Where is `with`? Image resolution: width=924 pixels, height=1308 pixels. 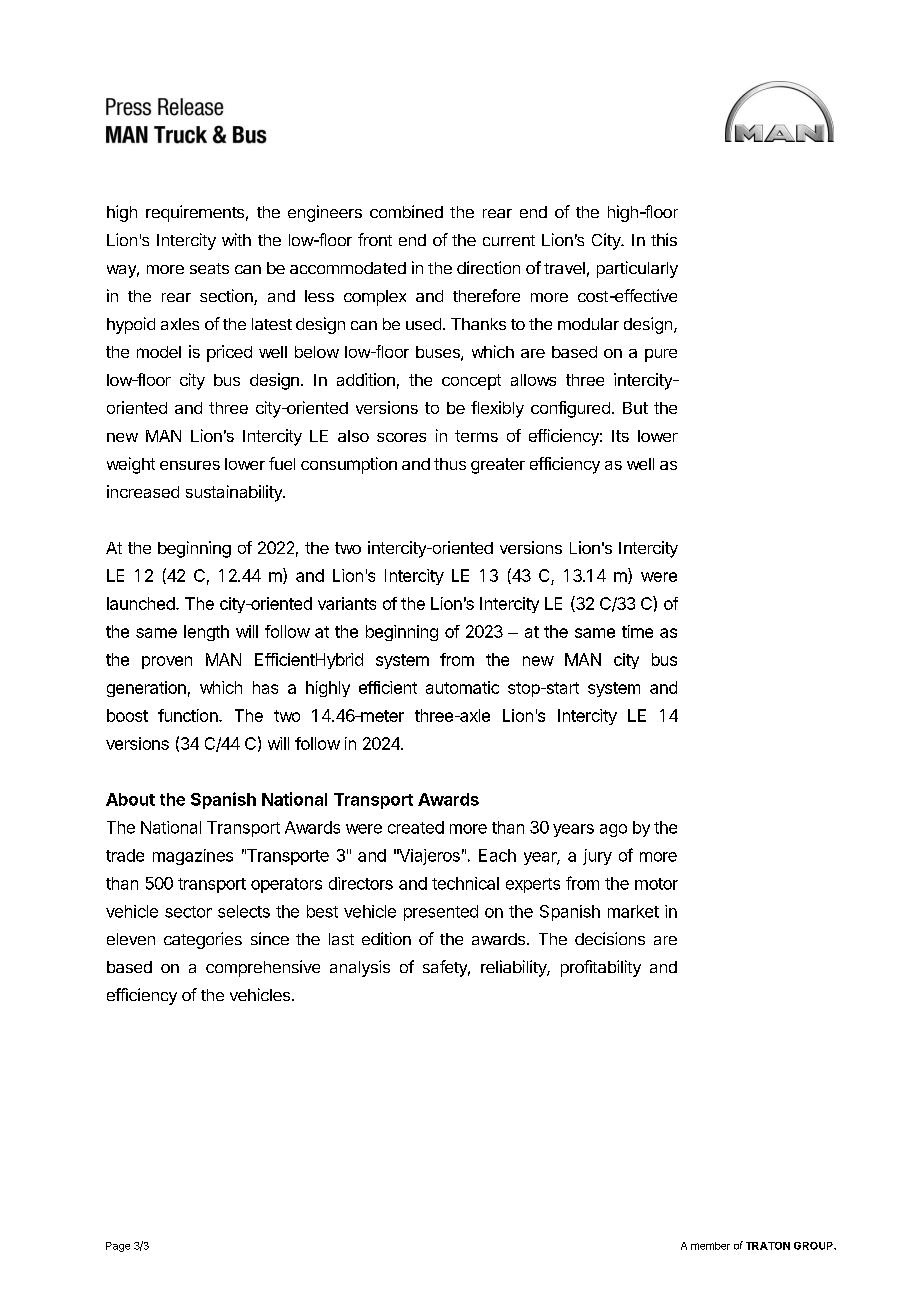
with is located at coordinates (236, 239).
